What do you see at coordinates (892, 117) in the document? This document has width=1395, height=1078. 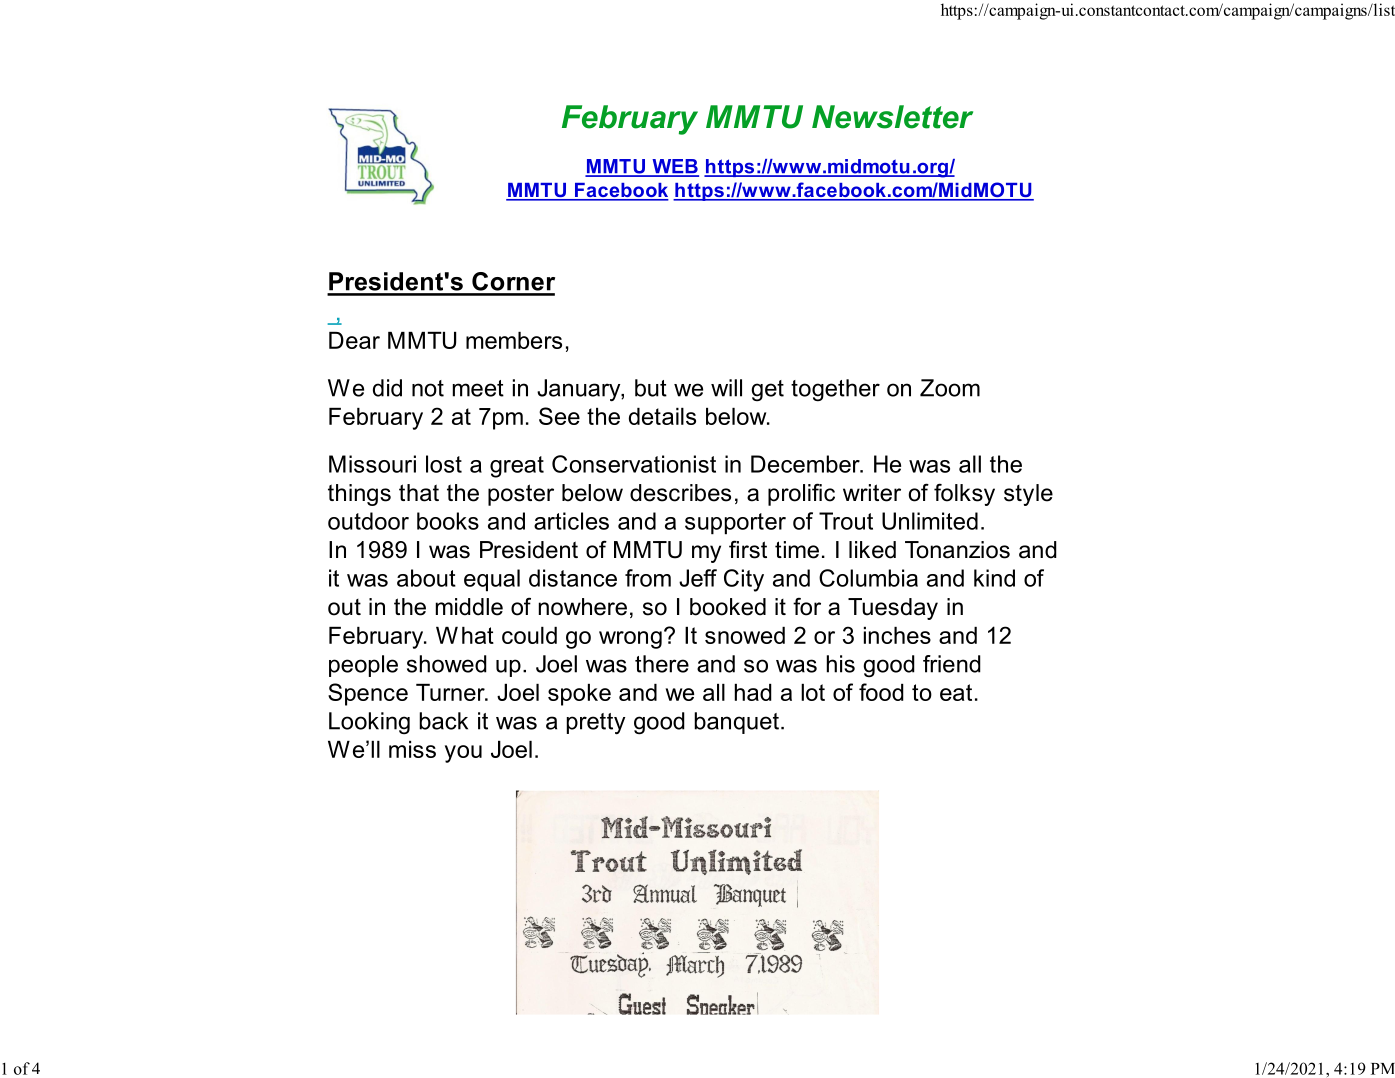 I see `Newsletter` at bounding box center [892, 117].
